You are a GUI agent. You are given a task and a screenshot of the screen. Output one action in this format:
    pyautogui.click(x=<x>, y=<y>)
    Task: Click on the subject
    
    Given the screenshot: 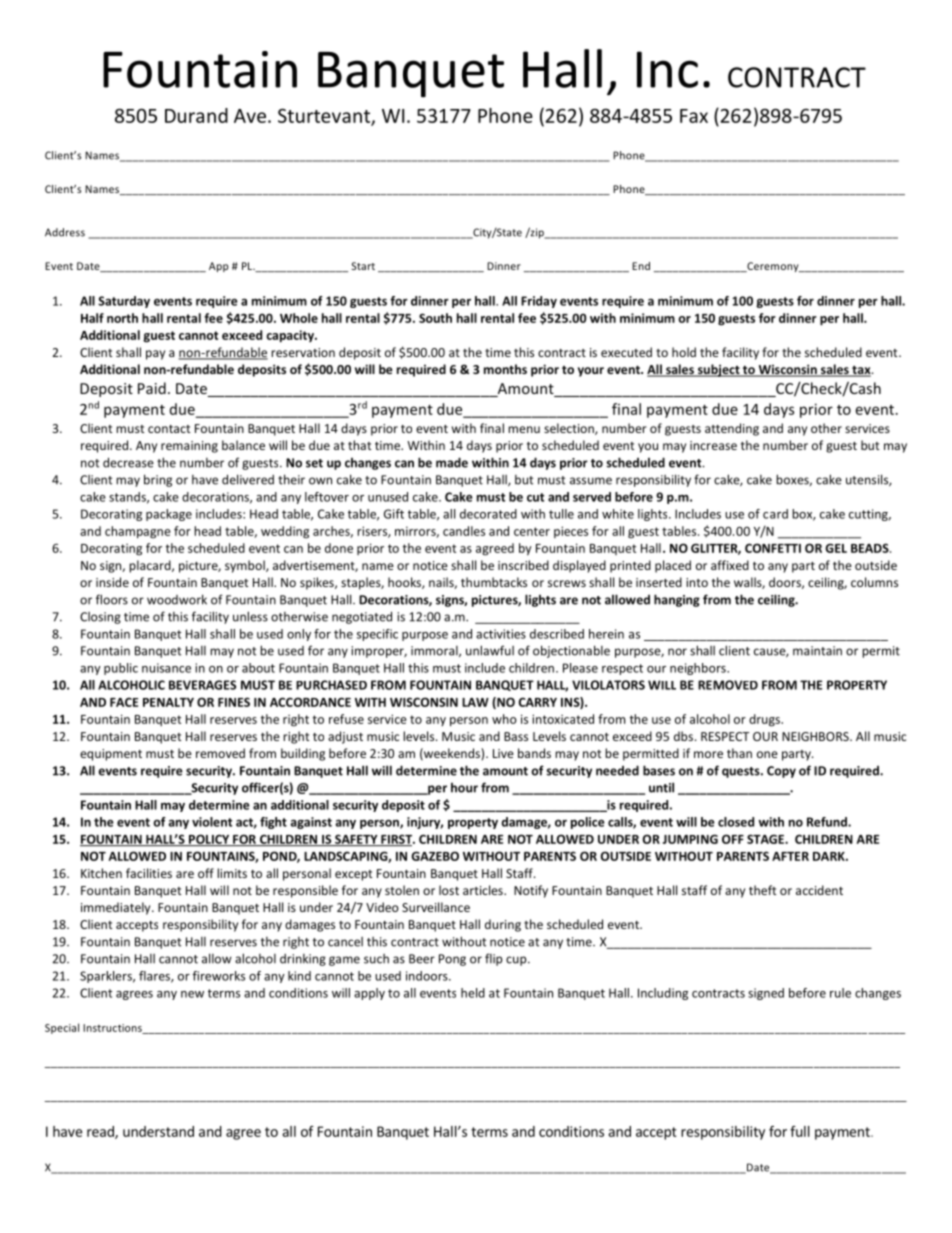 What is the action you would take?
    pyautogui.click(x=718, y=370)
